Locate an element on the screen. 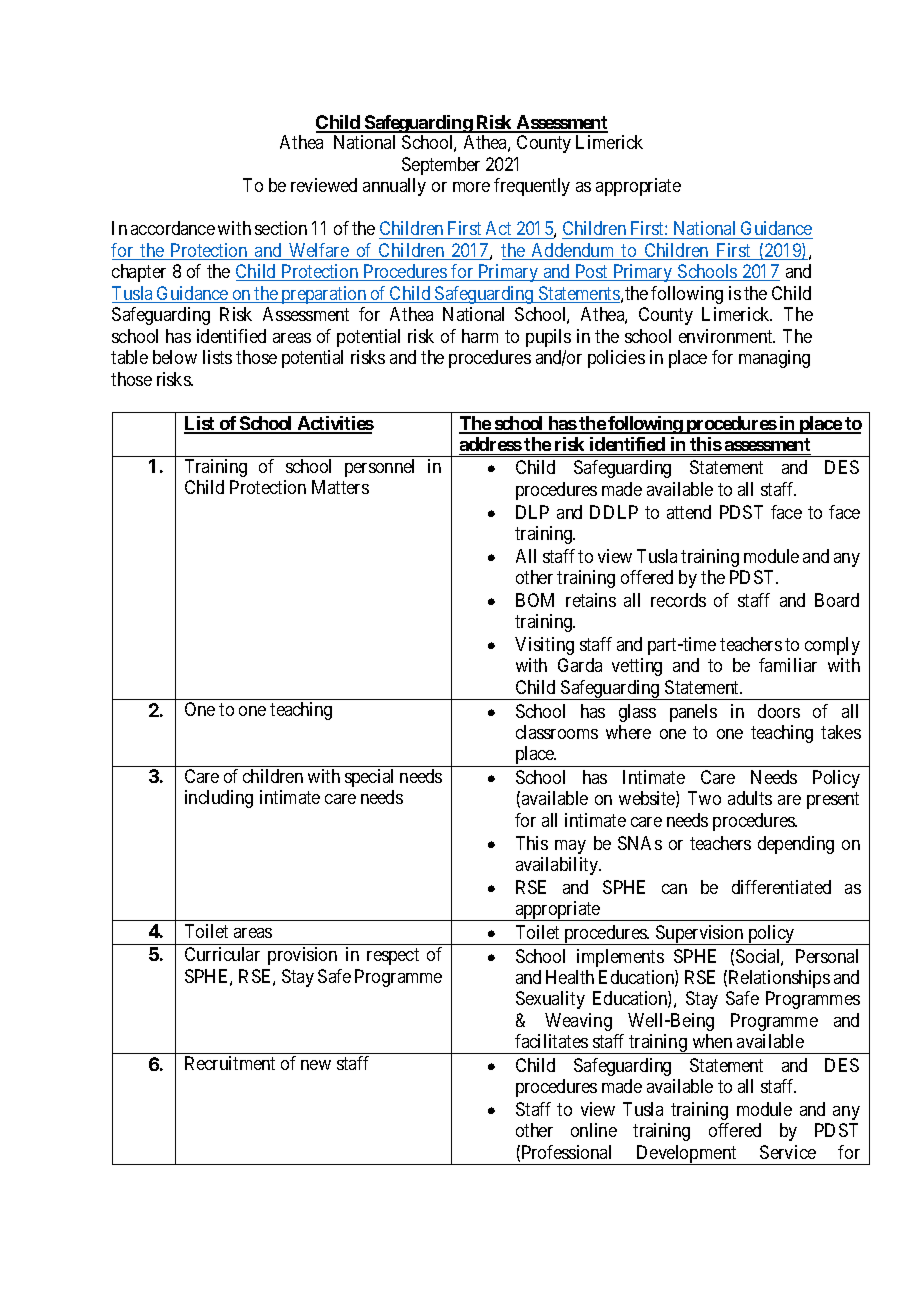  familiar is located at coordinates (788, 665).
